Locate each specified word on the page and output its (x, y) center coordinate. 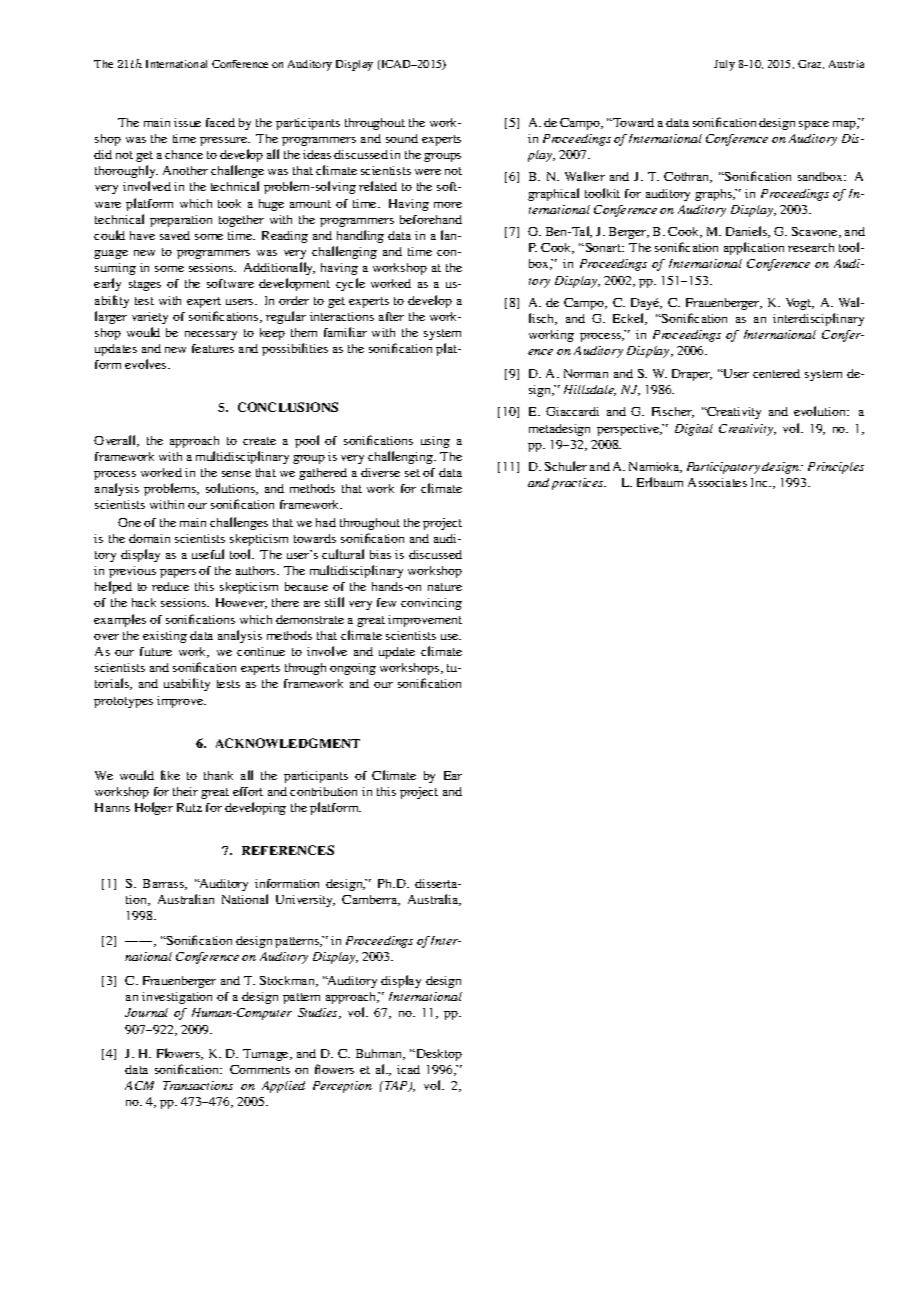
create (259, 441)
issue (187, 122)
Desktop (438, 1055)
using (435, 442)
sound (402, 138)
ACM (139, 1085)
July (724, 65)
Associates (717, 482)
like (170, 775)
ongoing (353, 669)
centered (776, 373)
